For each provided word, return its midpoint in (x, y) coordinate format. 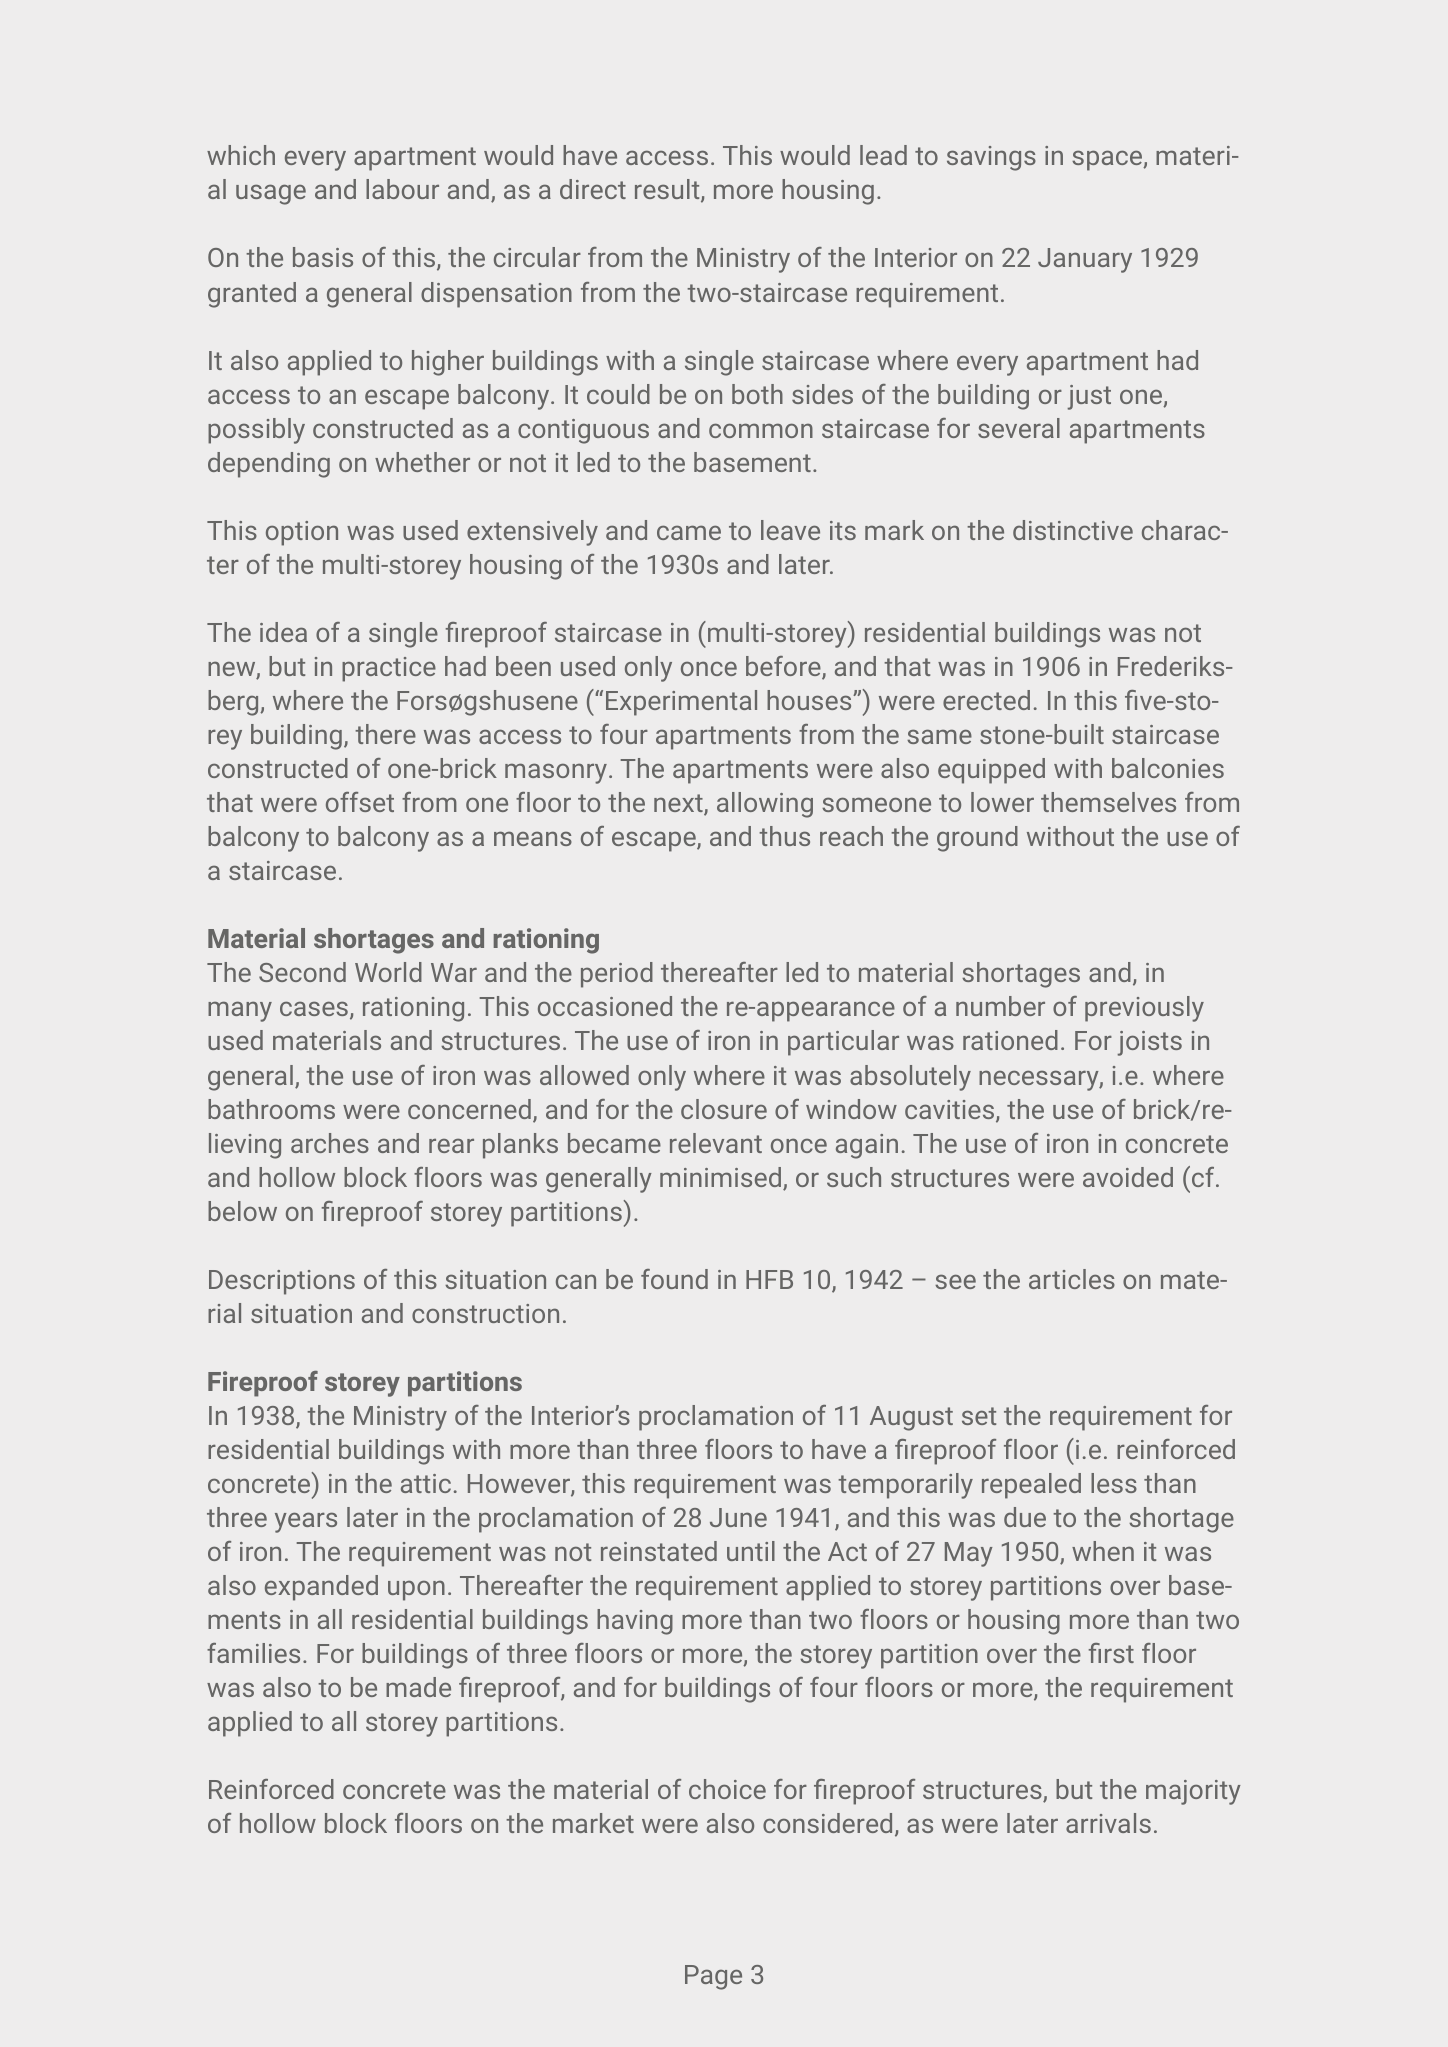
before (784, 667)
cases (314, 1008)
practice (389, 669)
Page (713, 1977)
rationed (1010, 1040)
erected (986, 700)
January (1085, 260)
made (418, 1687)
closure (724, 1109)
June (738, 1517)
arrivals (1108, 1823)
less (1114, 1483)
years (306, 1522)
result (668, 191)
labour (402, 189)
